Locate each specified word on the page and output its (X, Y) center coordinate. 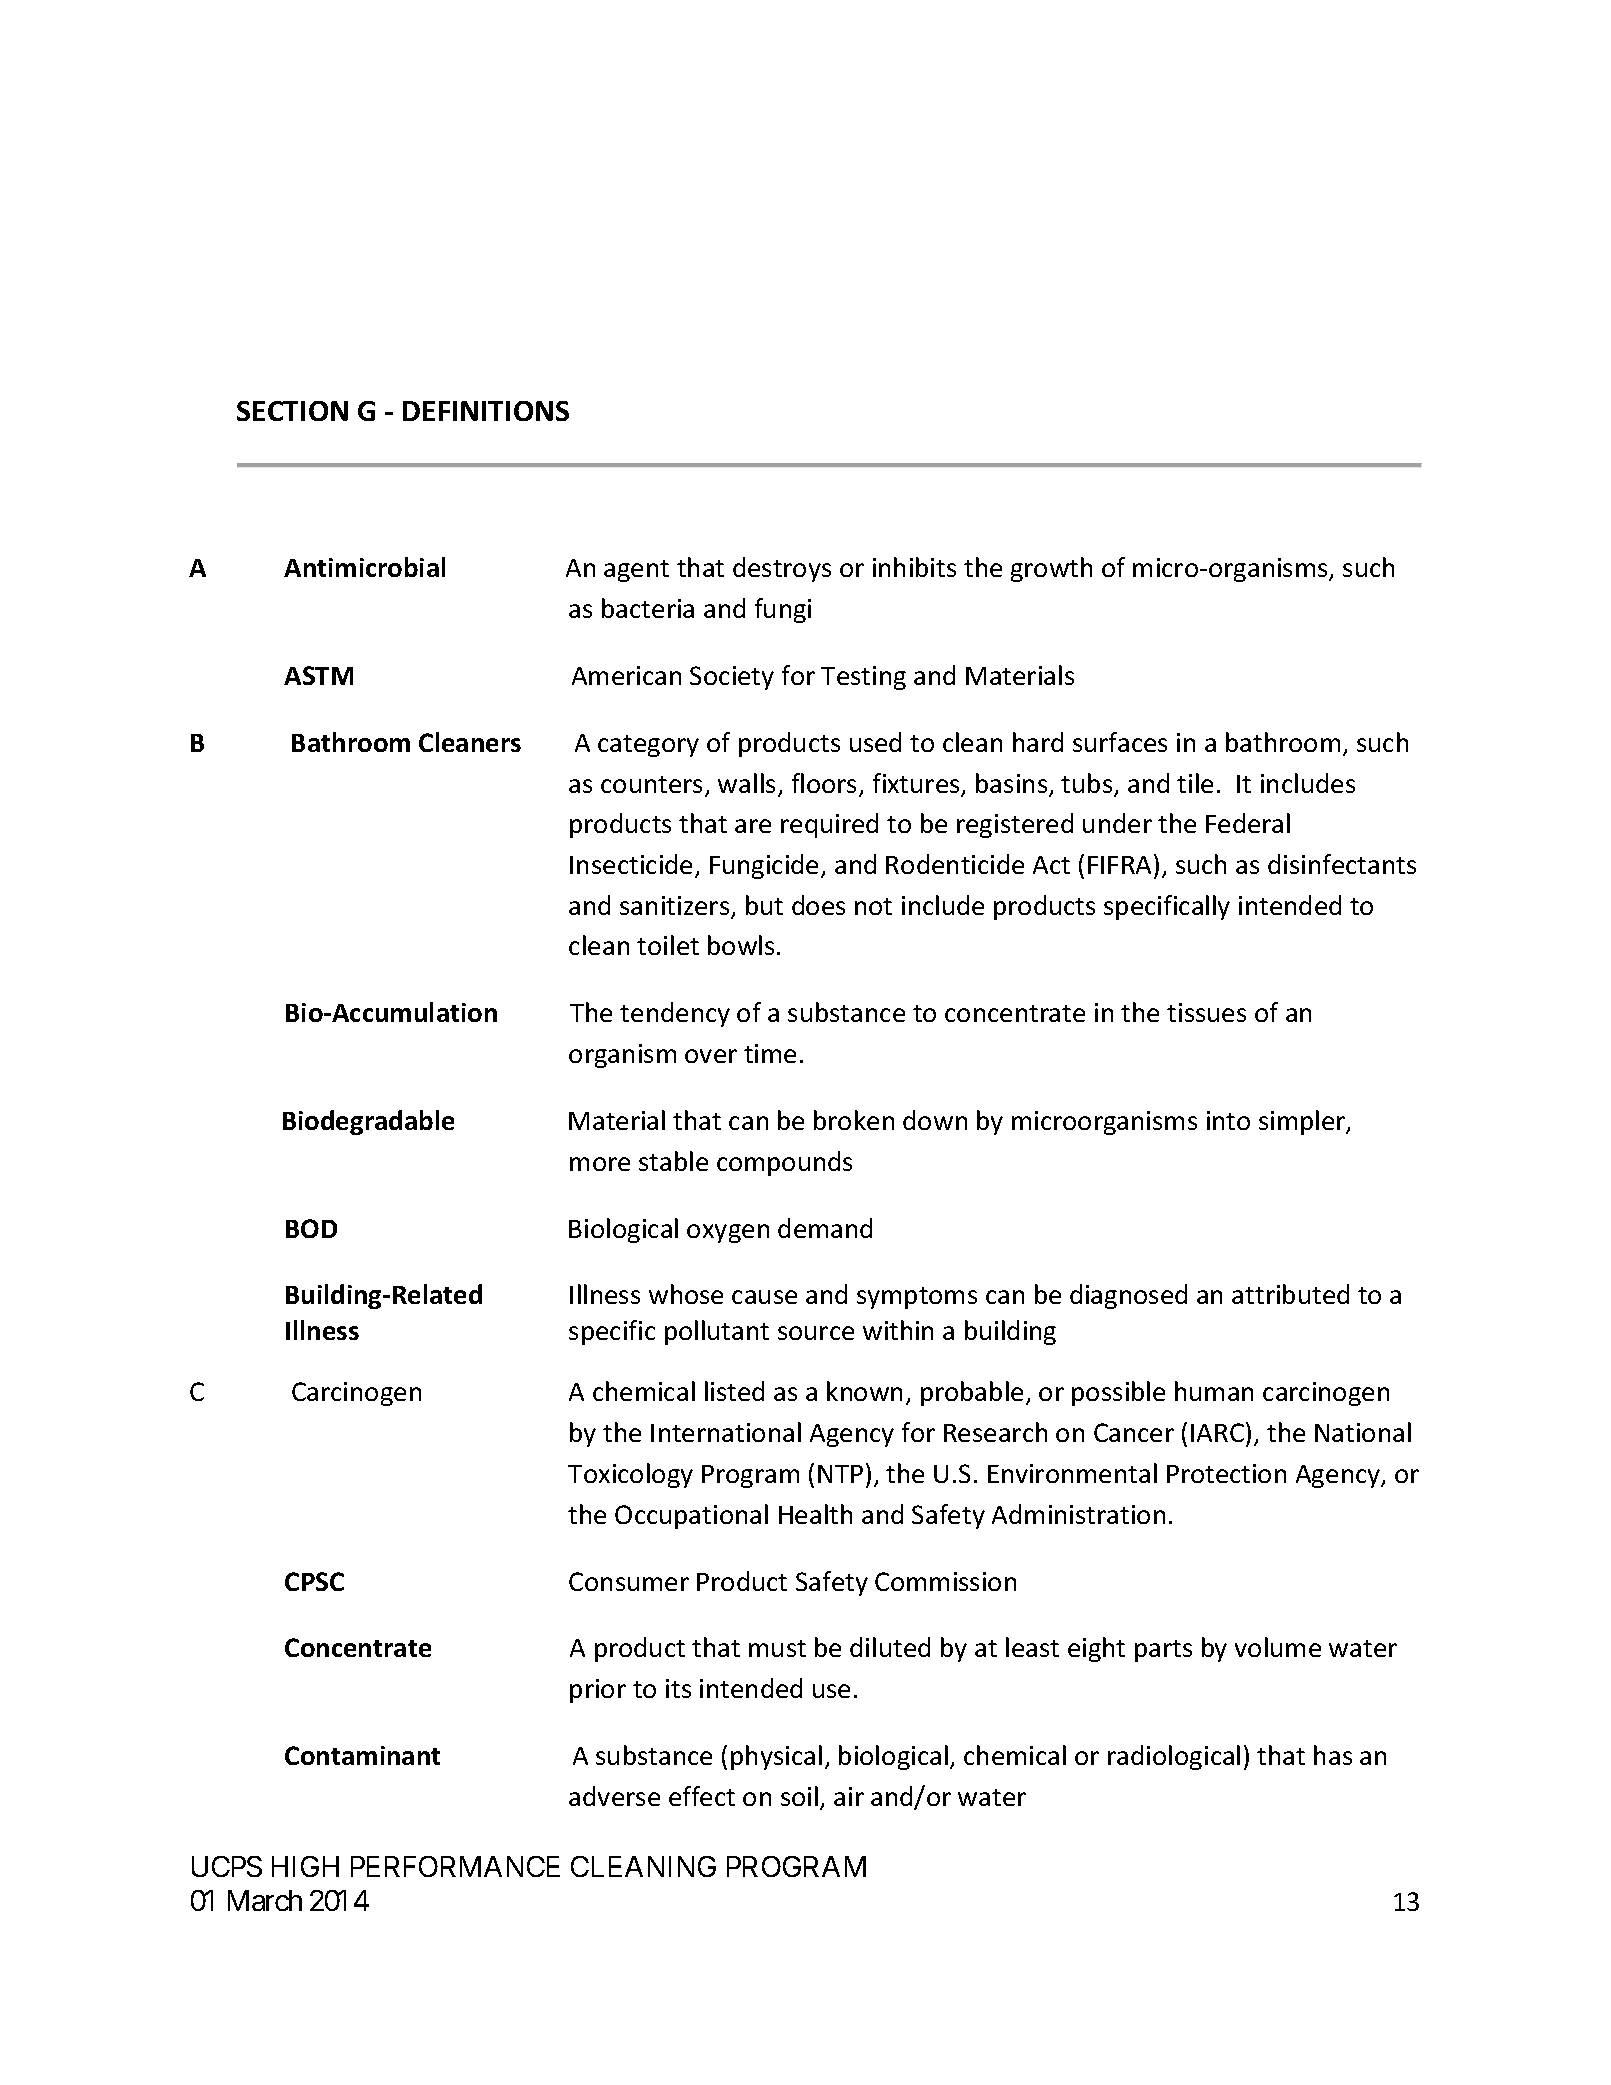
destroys (782, 569)
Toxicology (630, 1475)
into (1228, 1120)
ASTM (318, 675)
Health (815, 1514)
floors (826, 784)
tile (1195, 783)
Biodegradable (368, 1122)
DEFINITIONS (486, 411)
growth (1051, 569)
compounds (784, 1163)
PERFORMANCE (455, 1866)
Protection (1226, 1473)
